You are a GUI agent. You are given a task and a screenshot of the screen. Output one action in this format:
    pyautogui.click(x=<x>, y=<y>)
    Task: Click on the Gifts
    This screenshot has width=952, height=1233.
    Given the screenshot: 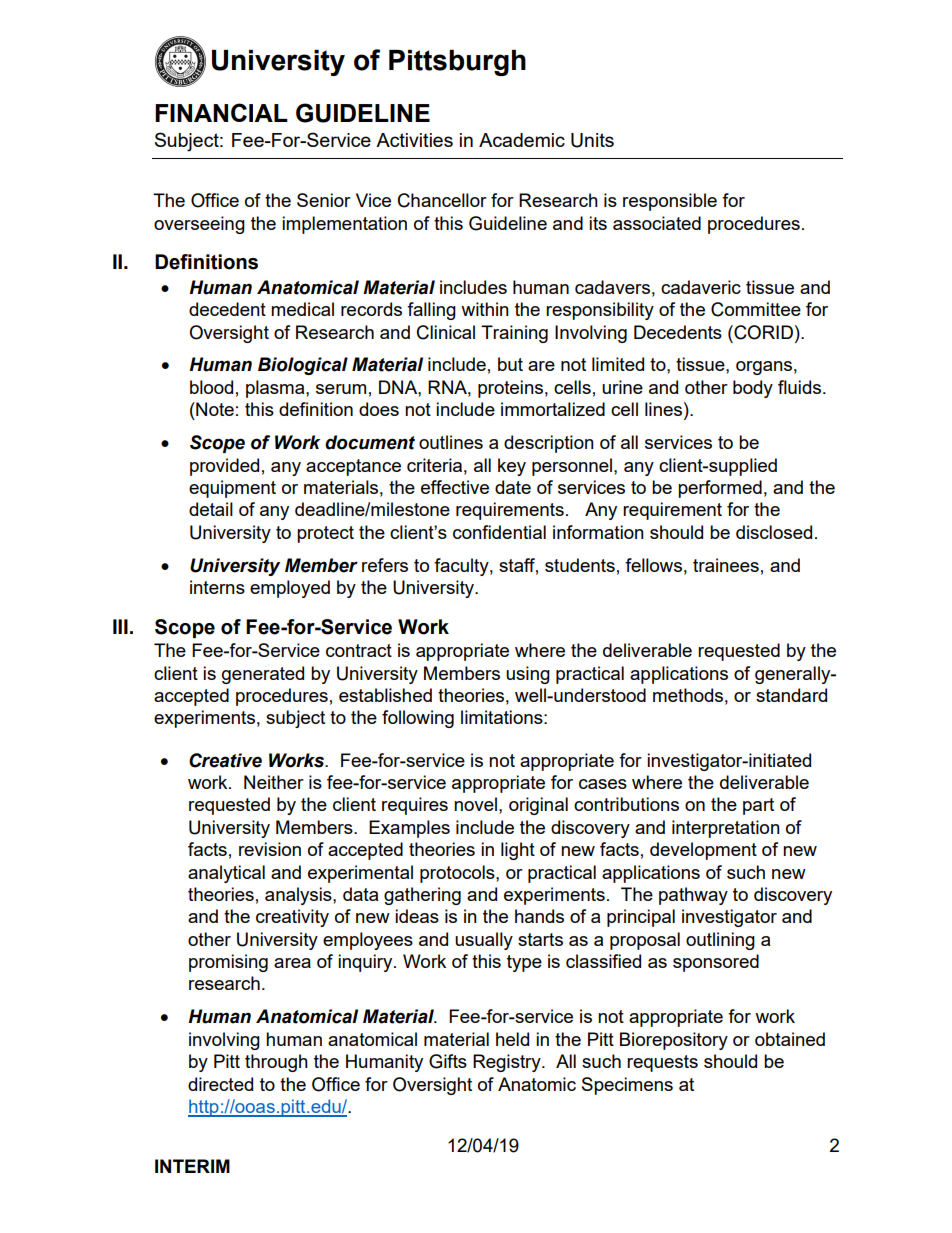 What is the action you would take?
    pyautogui.click(x=448, y=1061)
